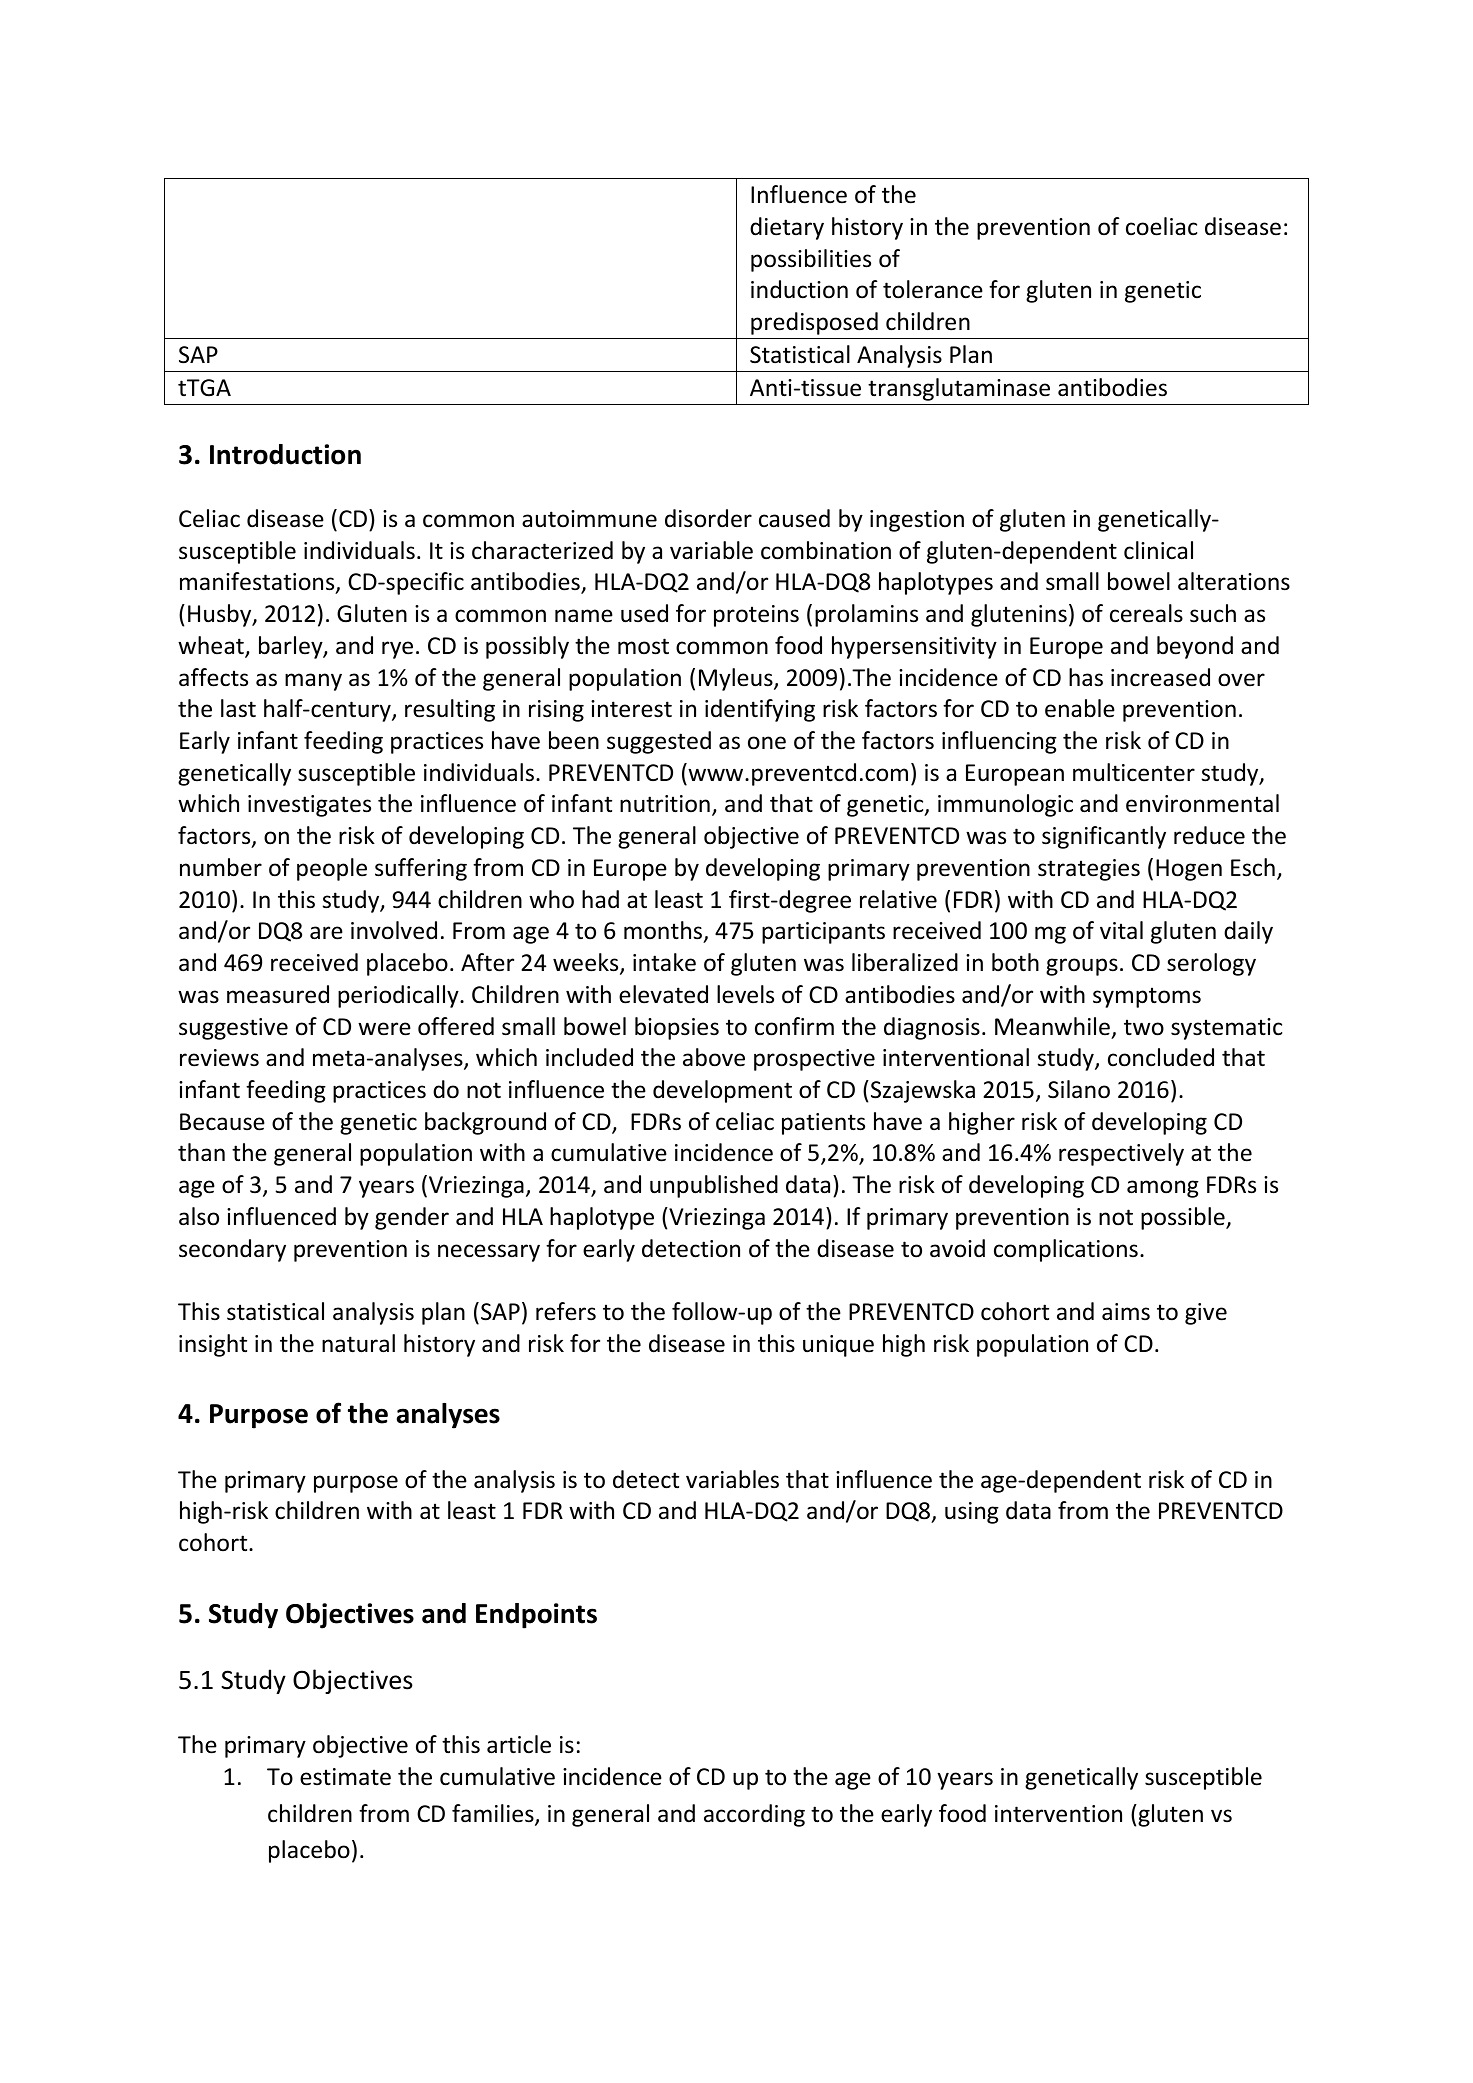 The width and height of the screenshot is (1473, 2083). I want to click on according, so click(754, 1815).
